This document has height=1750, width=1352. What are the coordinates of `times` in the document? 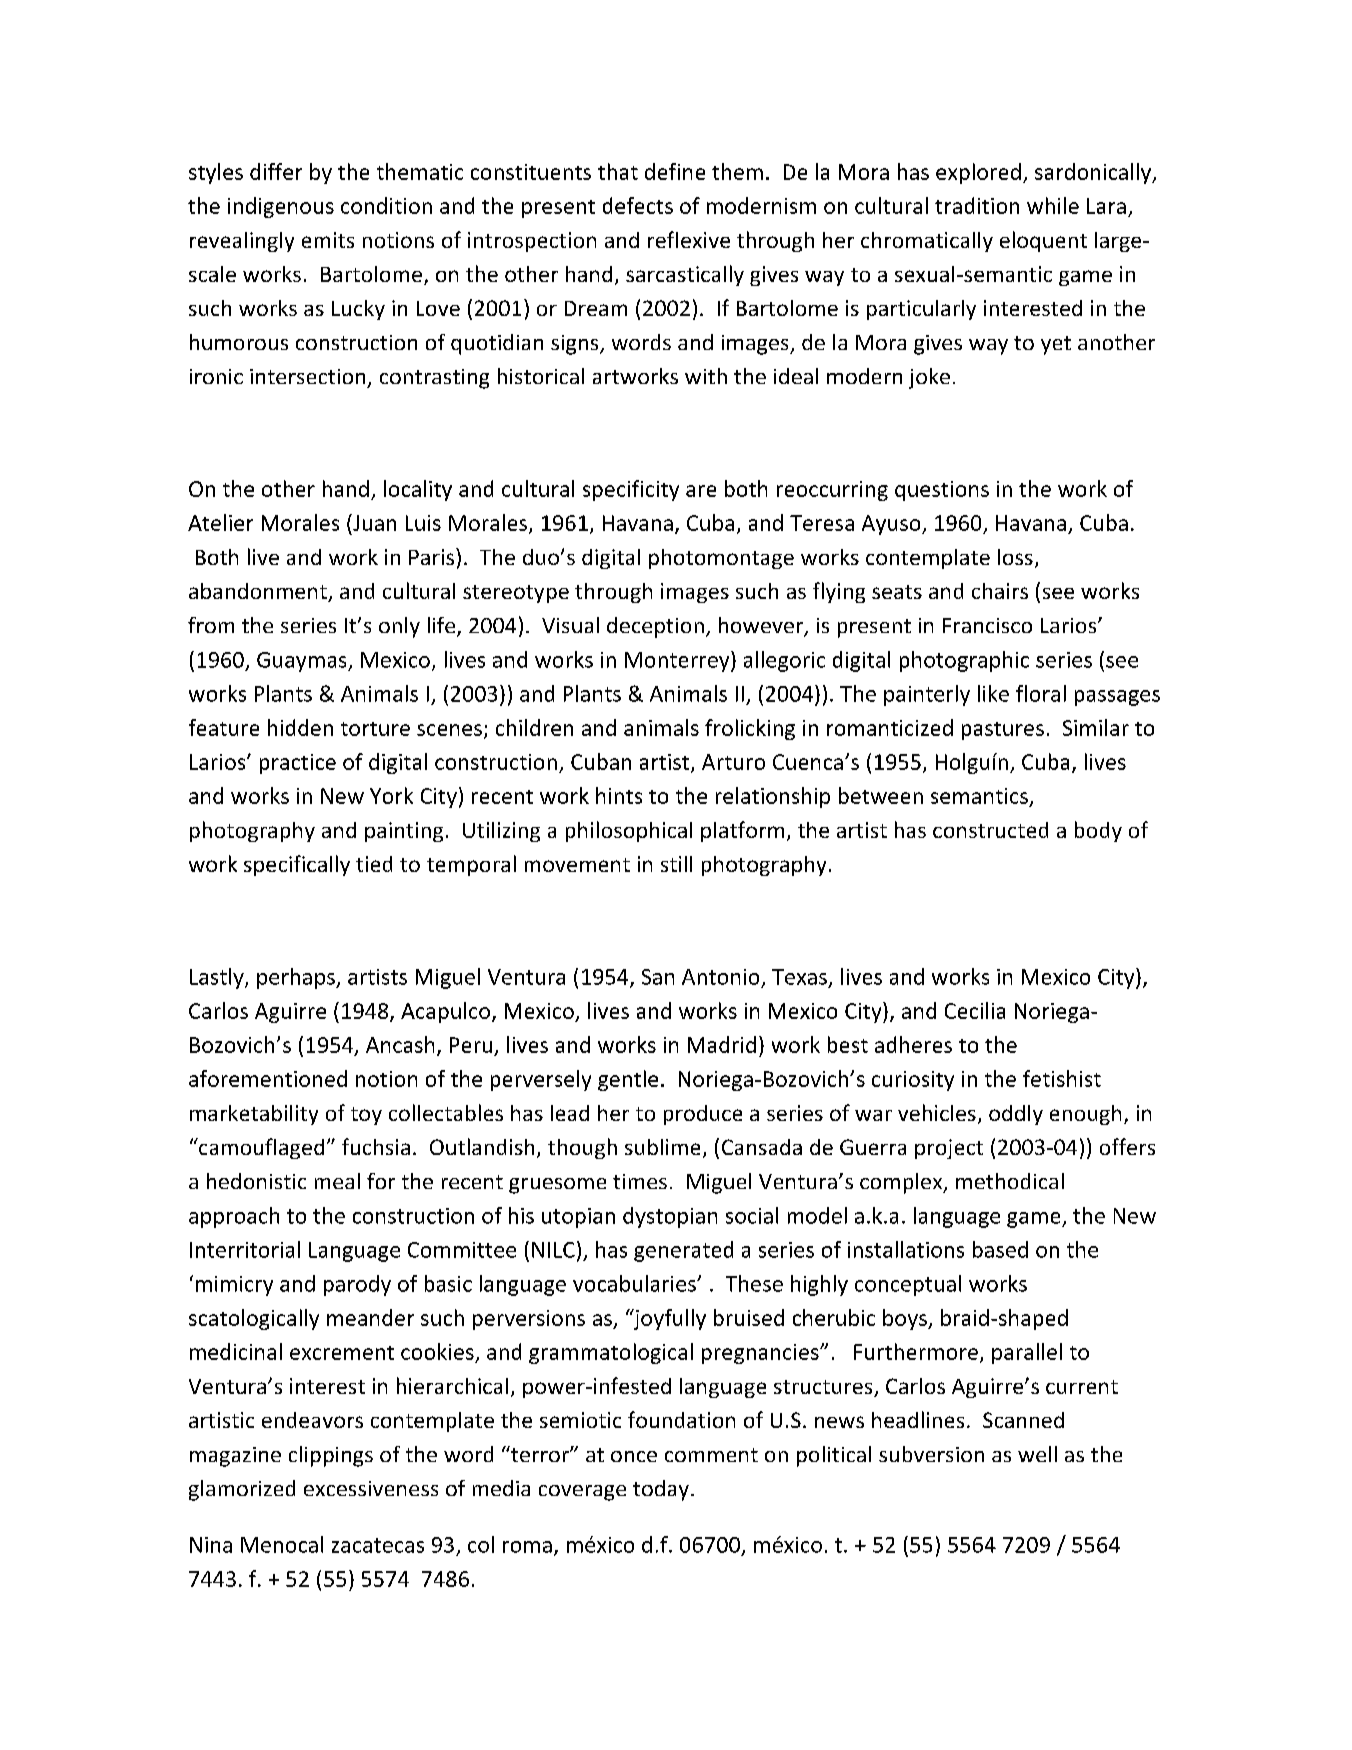 It's located at (640, 1181).
